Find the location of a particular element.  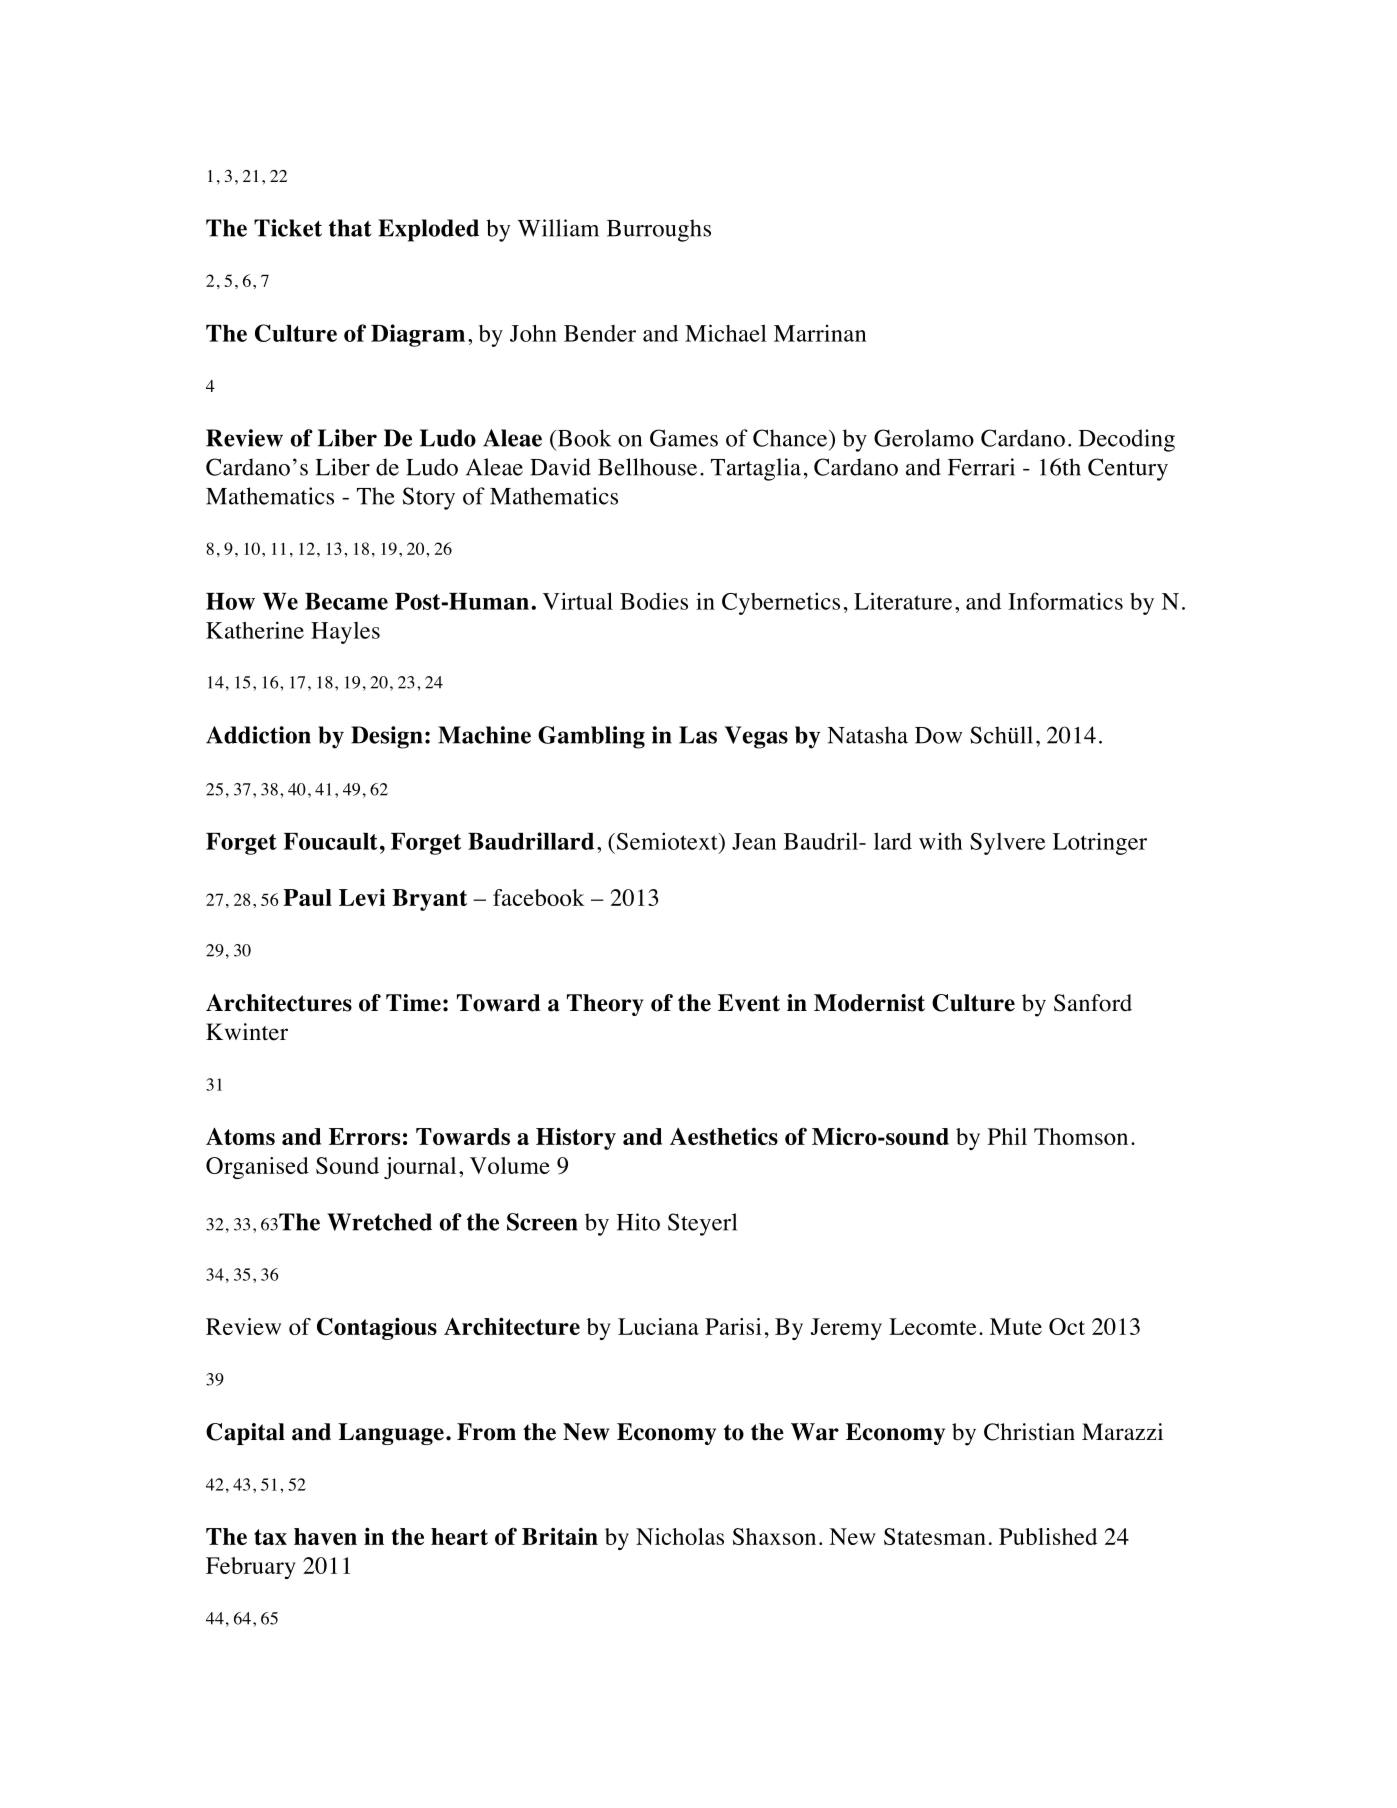

Nicholas is located at coordinates (680, 1536).
